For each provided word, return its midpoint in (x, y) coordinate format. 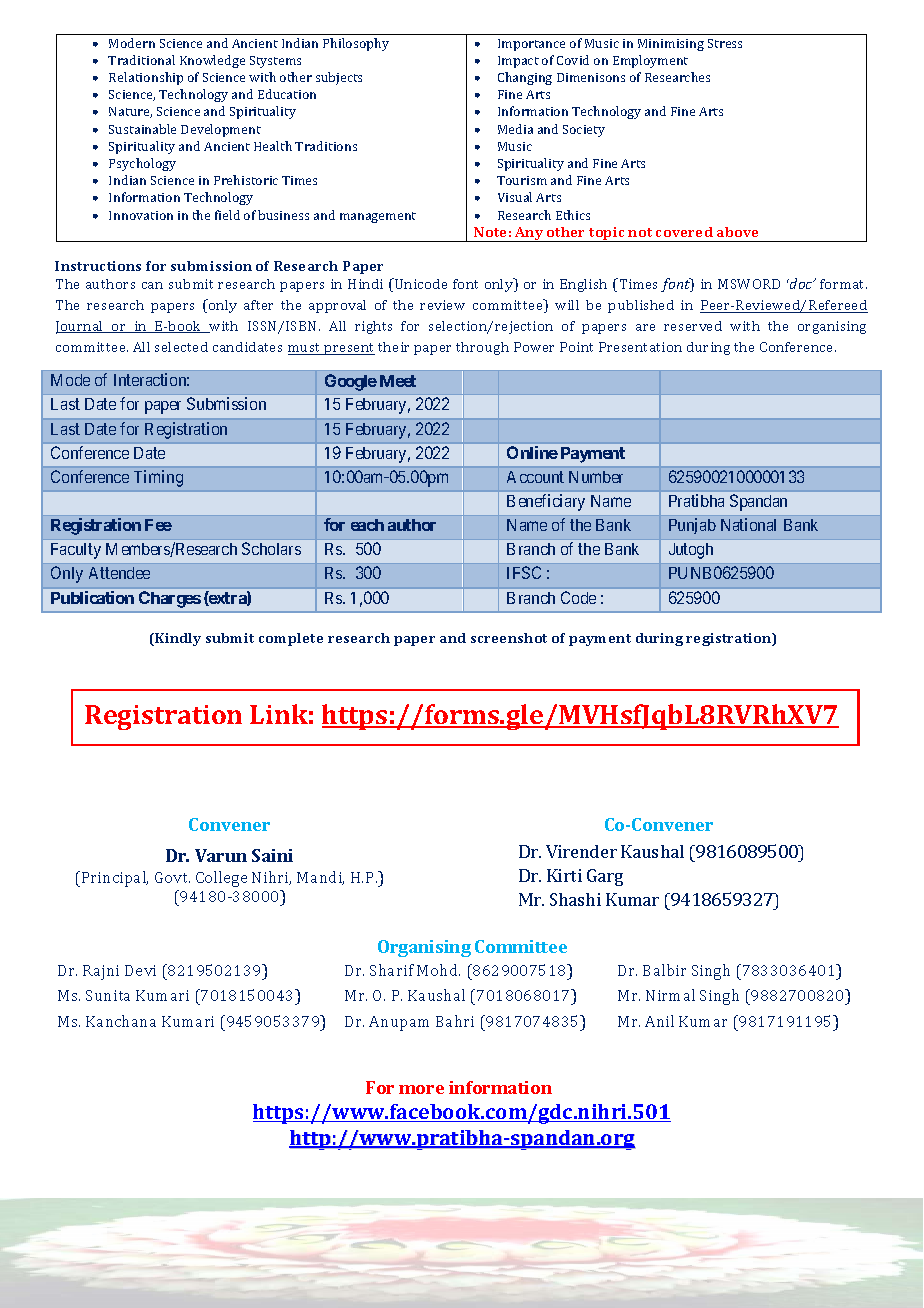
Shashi (575, 899)
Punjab (692, 526)
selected (181, 347)
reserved (693, 326)
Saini (272, 855)
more (421, 1089)
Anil (659, 1021)
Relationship (146, 78)
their (393, 347)
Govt (172, 877)
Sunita (108, 995)
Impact (518, 62)
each (367, 525)
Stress (725, 43)
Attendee (119, 573)
